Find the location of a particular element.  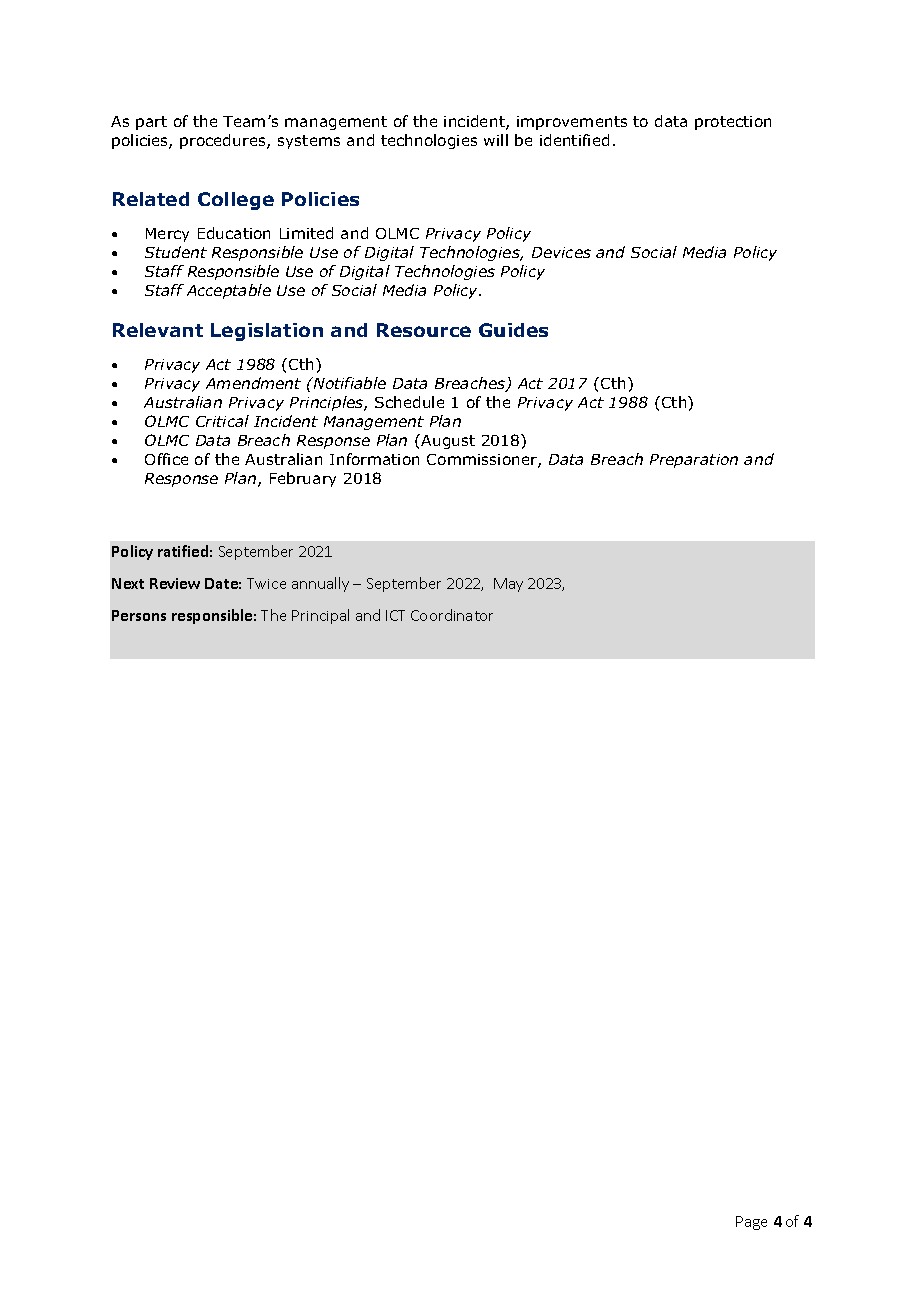

August is located at coordinates (447, 441).
